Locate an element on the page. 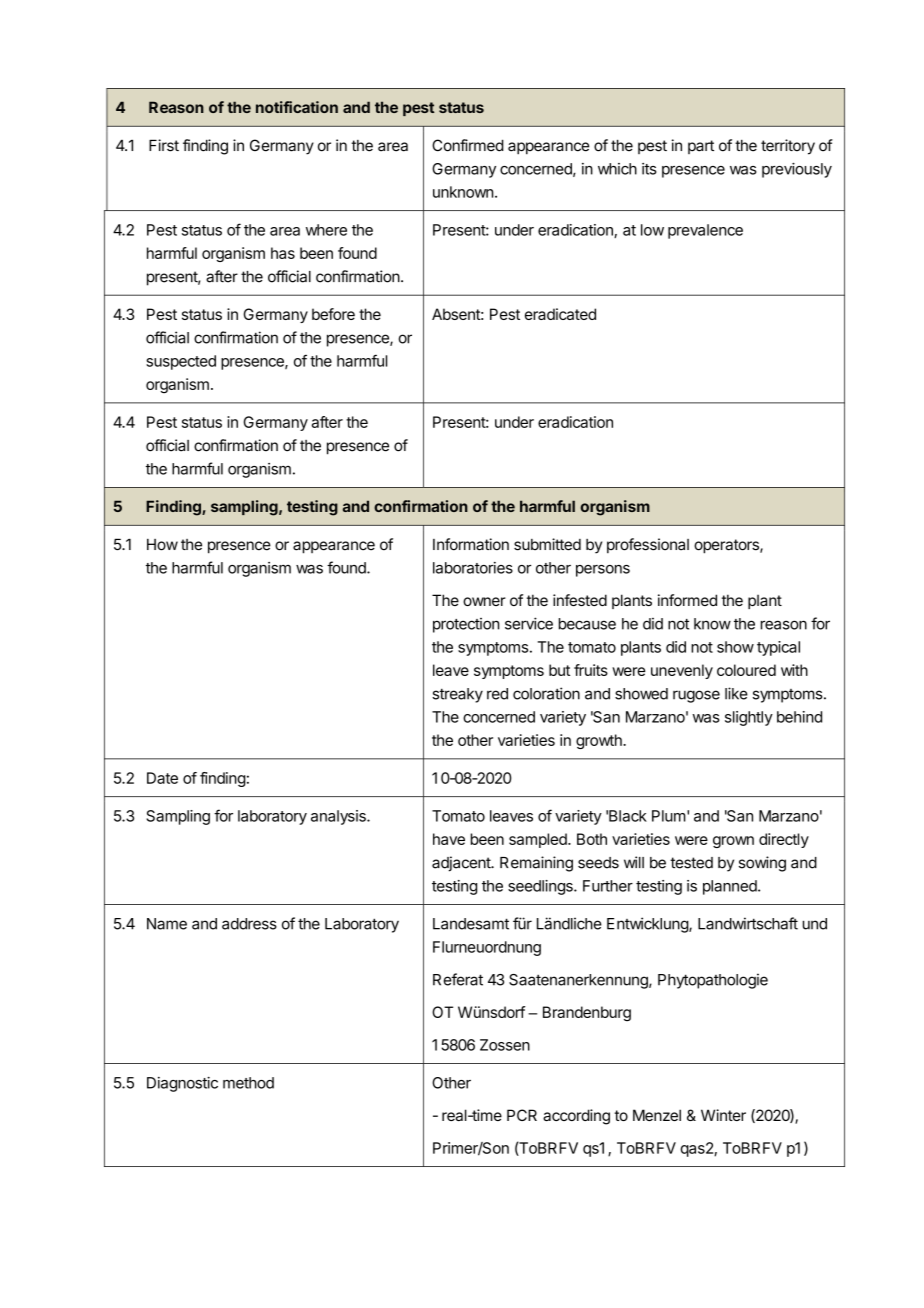  Winter is located at coordinates (723, 1115).
